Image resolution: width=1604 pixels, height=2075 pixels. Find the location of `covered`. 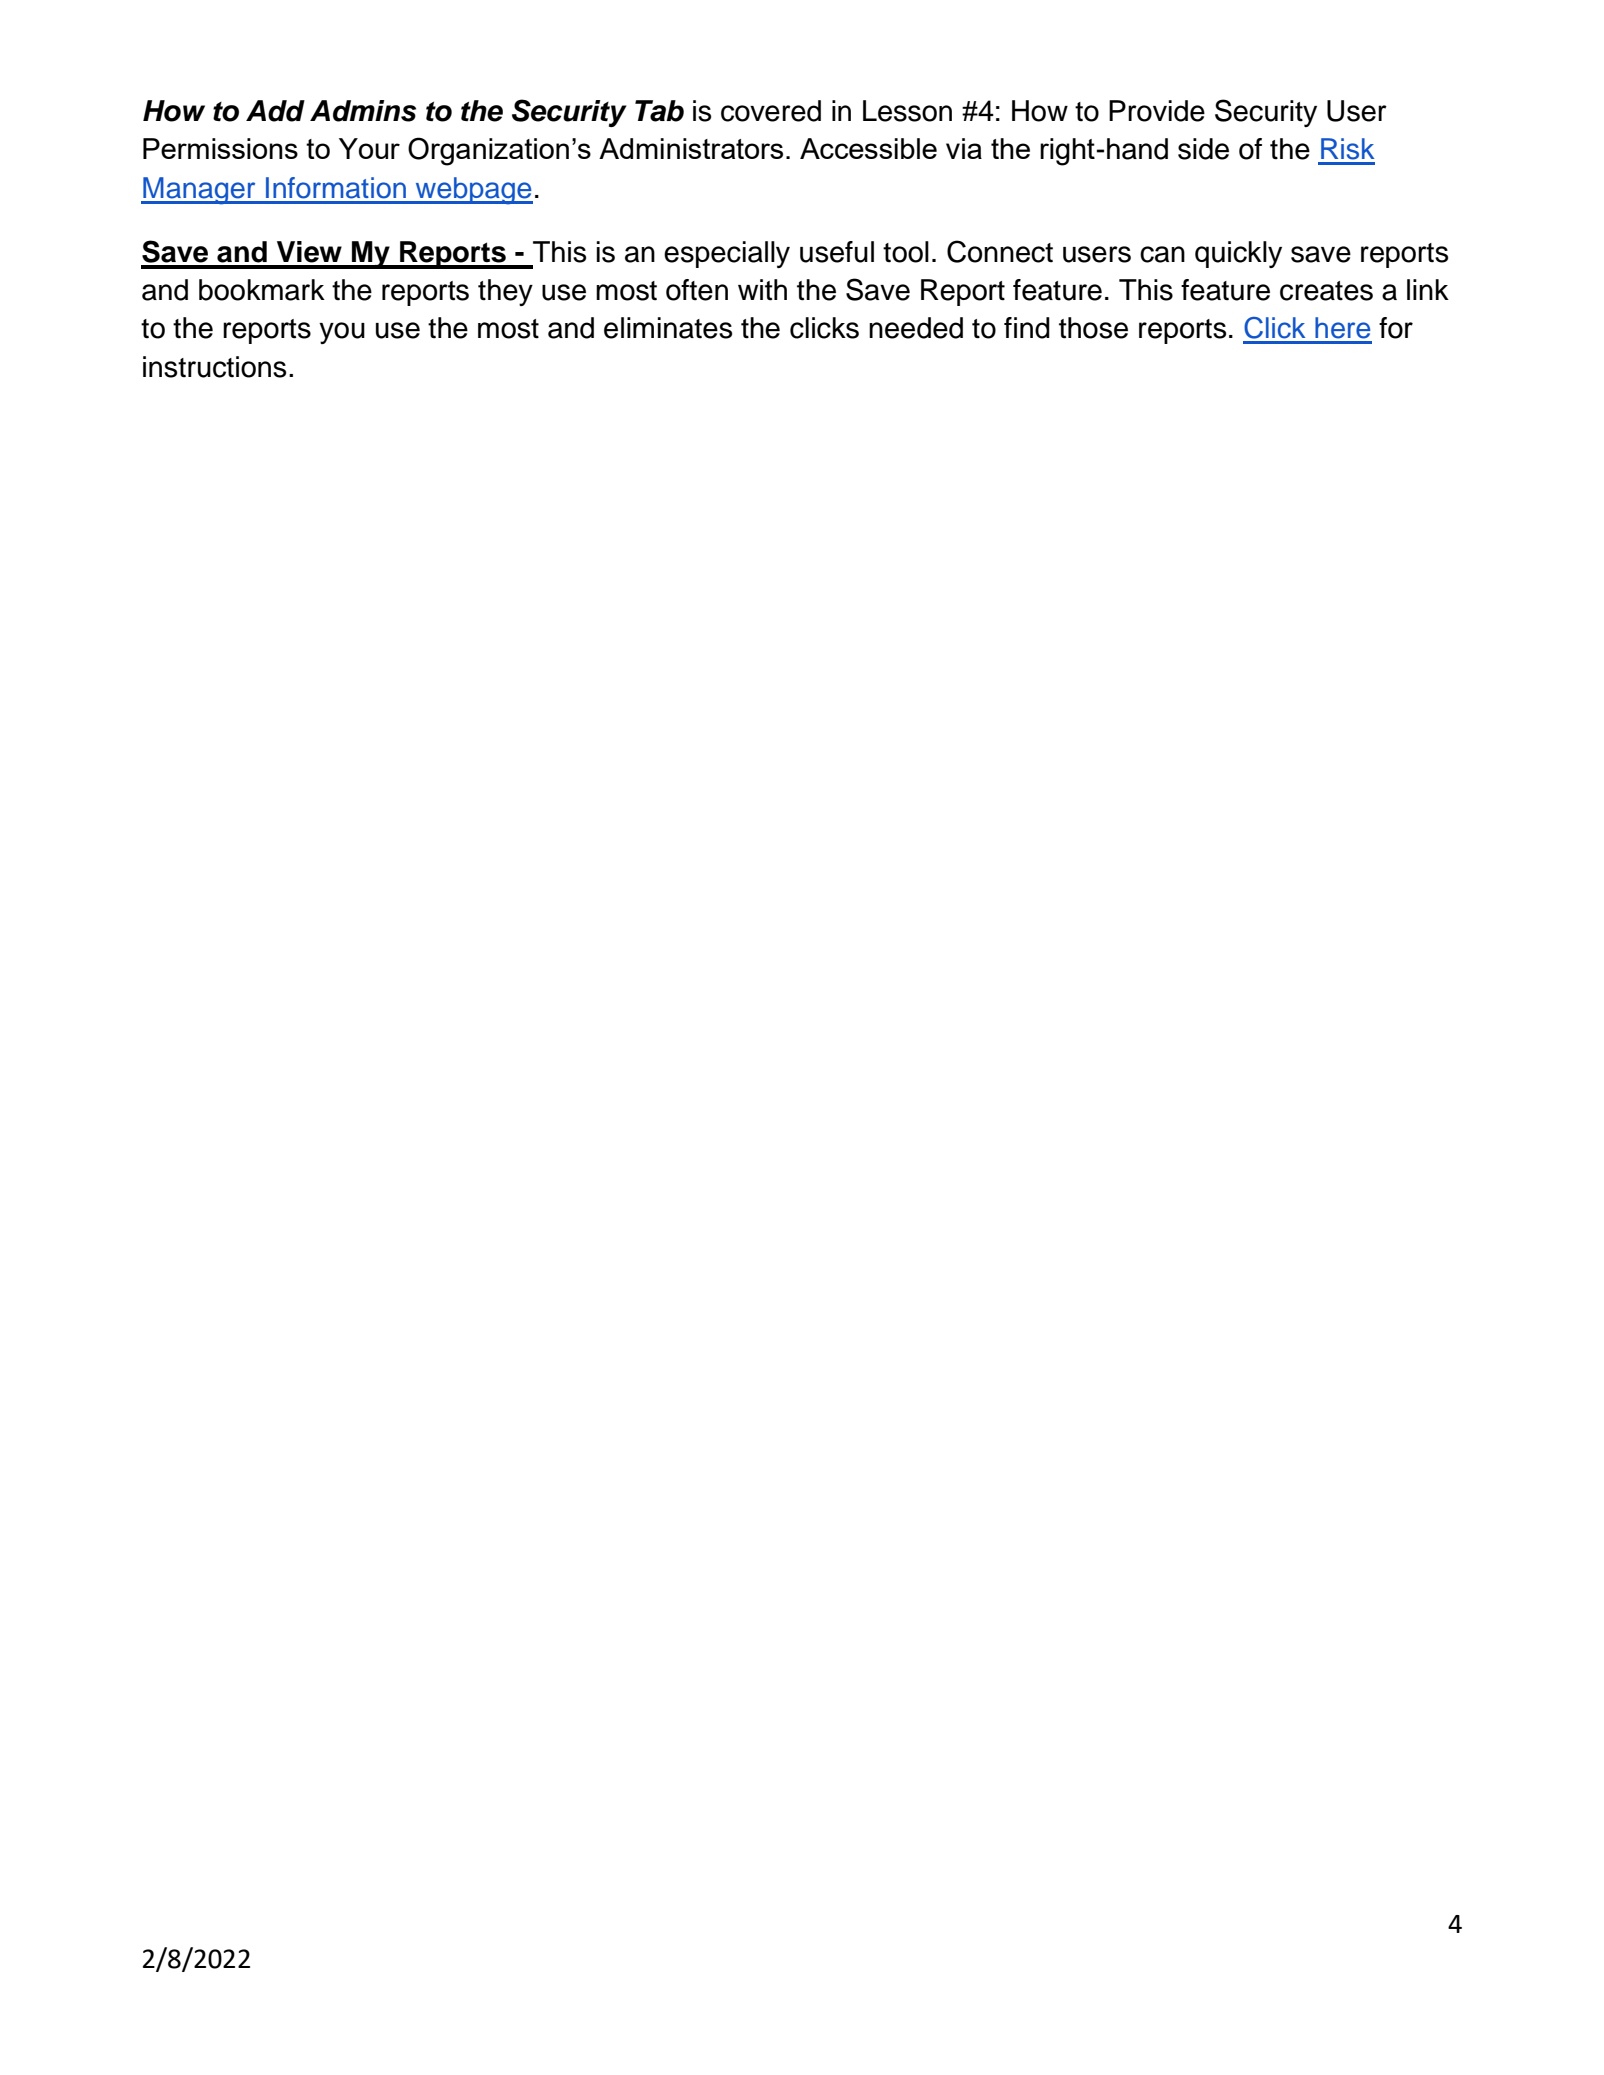

covered is located at coordinates (771, 111).
